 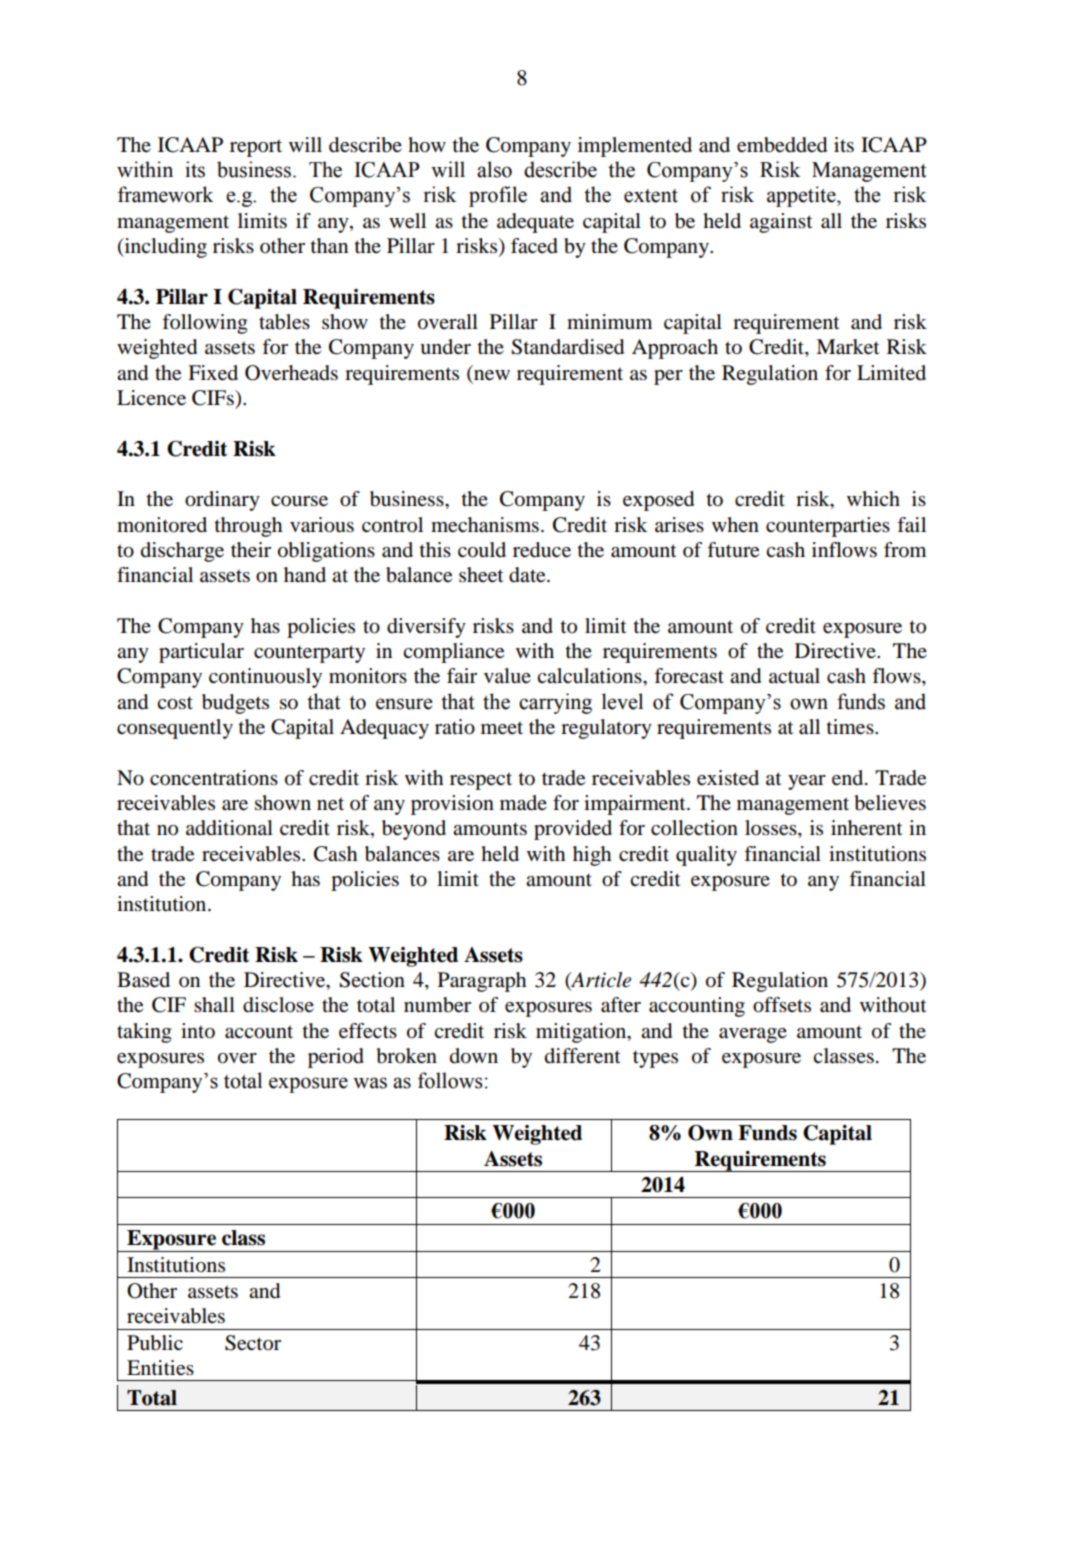 I want to click on average, so click(x=753, y=1035).
